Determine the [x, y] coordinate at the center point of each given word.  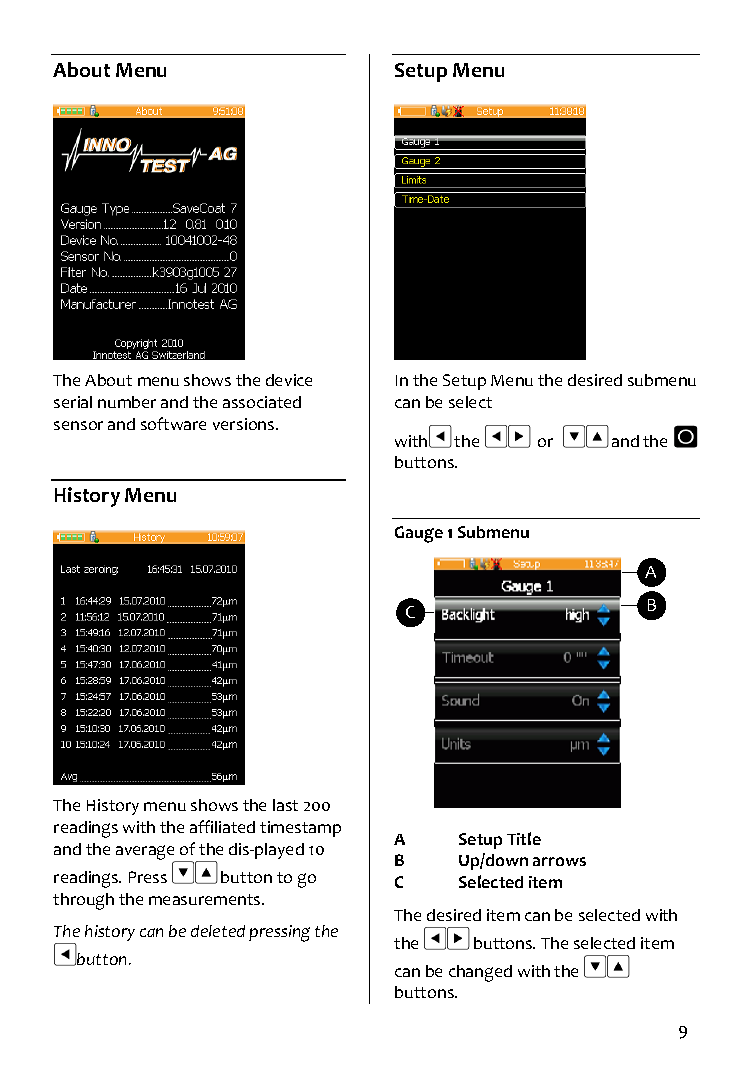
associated [262, 402]
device [289, 380]
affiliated [222, 826]
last [285, 805]
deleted [218, 931]
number [127, 402]
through [83, 901]
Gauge [419, 534]
